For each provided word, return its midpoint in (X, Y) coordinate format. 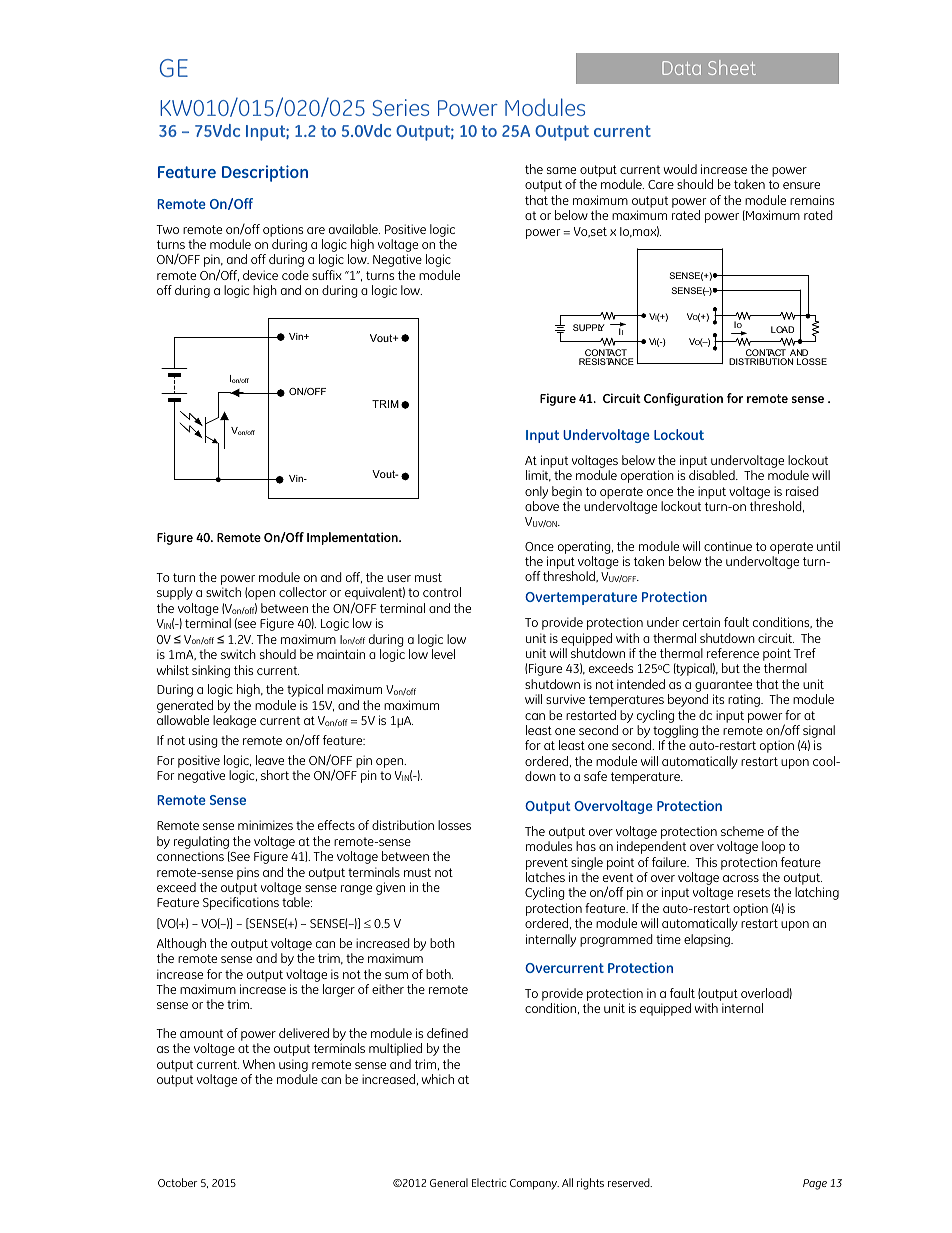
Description (265, 173)
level (443, 654)
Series (401, 107)
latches (545, 877)
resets (754, 892)
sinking (211, 671)
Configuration (683, 399)
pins (248, 873)
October (177, 1182)
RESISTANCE (606, 361)
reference (733, 653)
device (260, 275)
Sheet (732, 67)
